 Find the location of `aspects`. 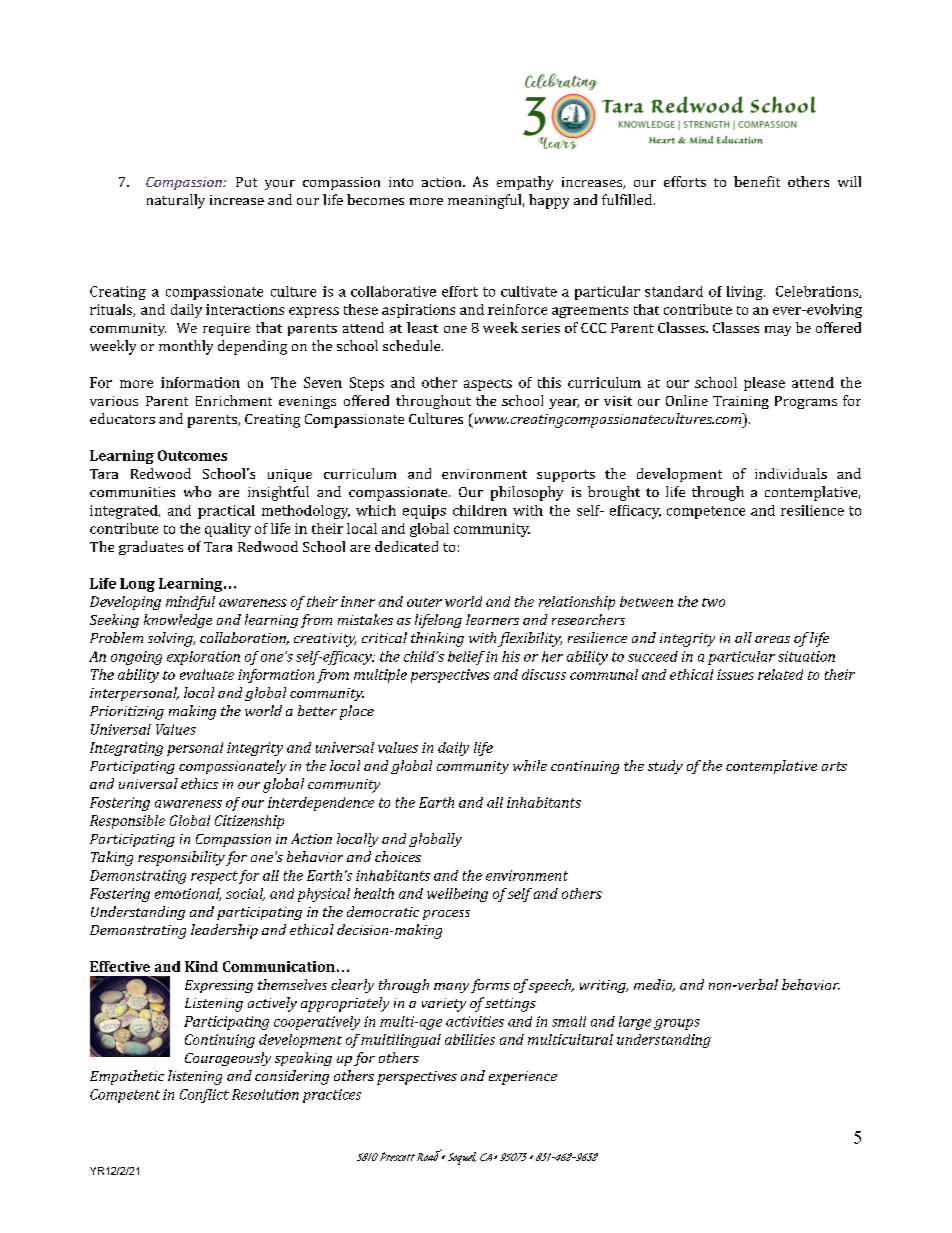

aspects is located at coordinates (488, 385).
